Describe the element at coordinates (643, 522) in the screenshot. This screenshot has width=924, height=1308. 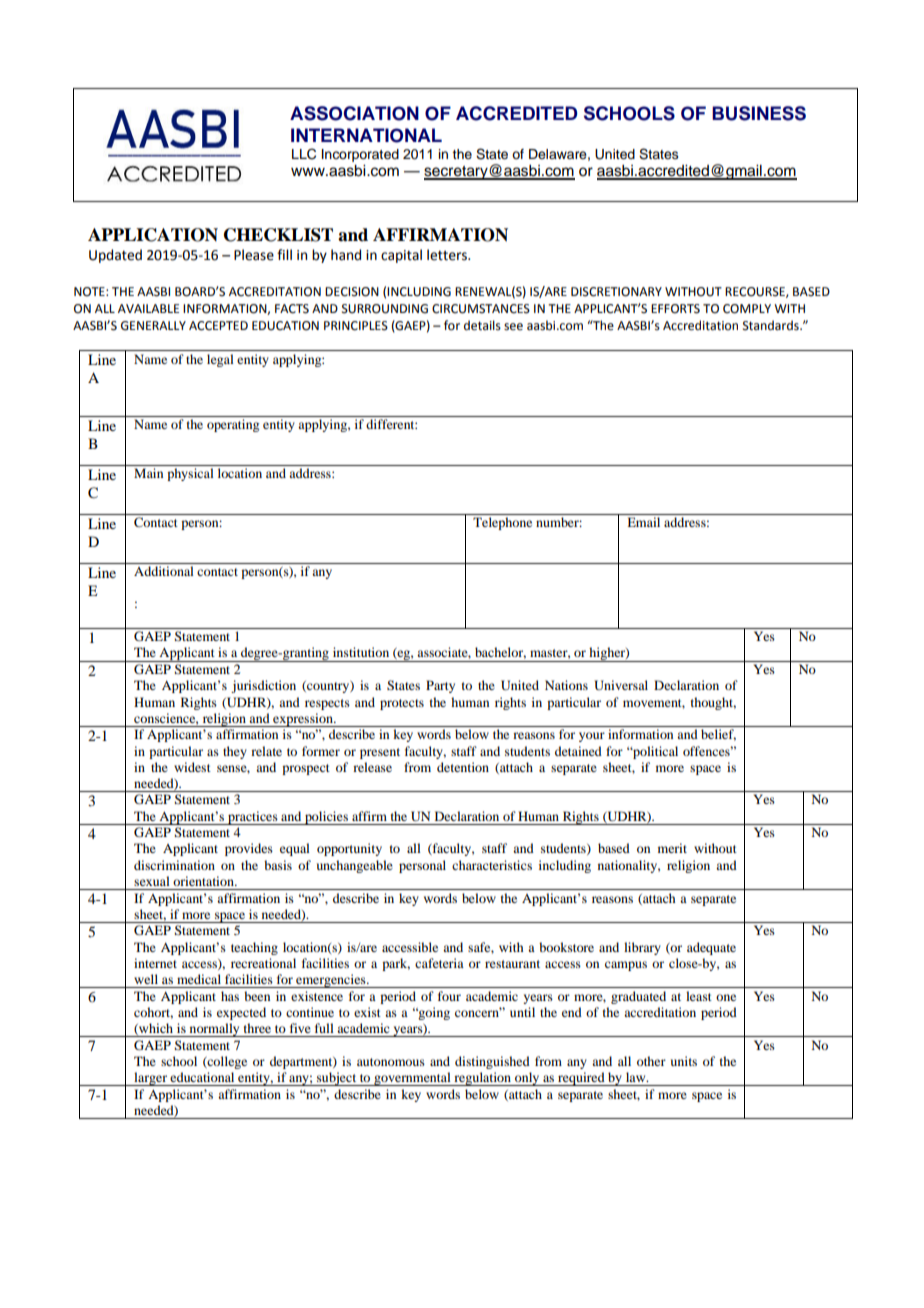
I see `Email` at that location.
